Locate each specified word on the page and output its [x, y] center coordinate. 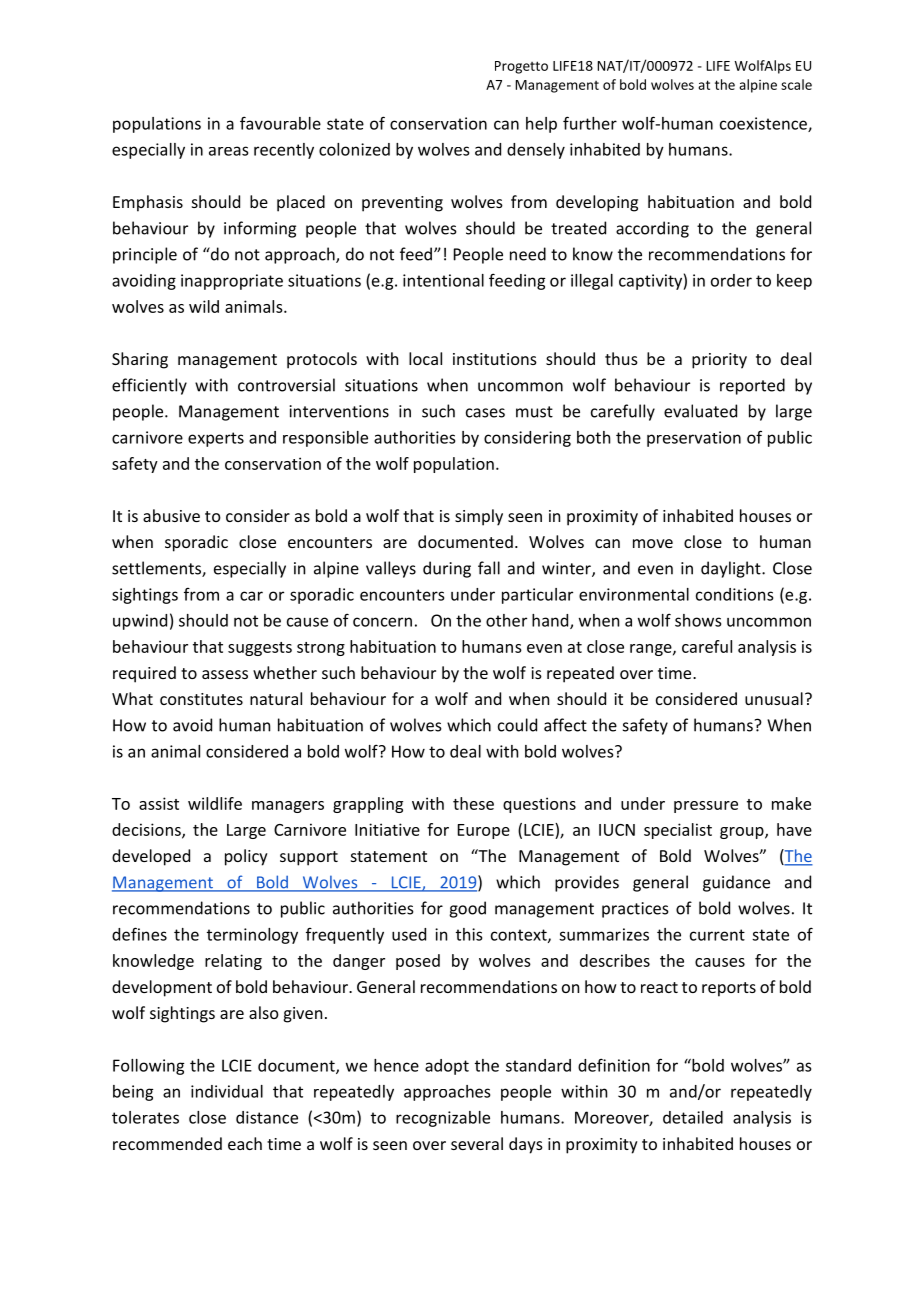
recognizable [443, 1119]
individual [227, 1091]
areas [228, 151]
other [506, 620]
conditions [734, 594]
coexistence [764, 124]
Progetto [521, 67]
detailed [693, 1117]
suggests [260, 649]
